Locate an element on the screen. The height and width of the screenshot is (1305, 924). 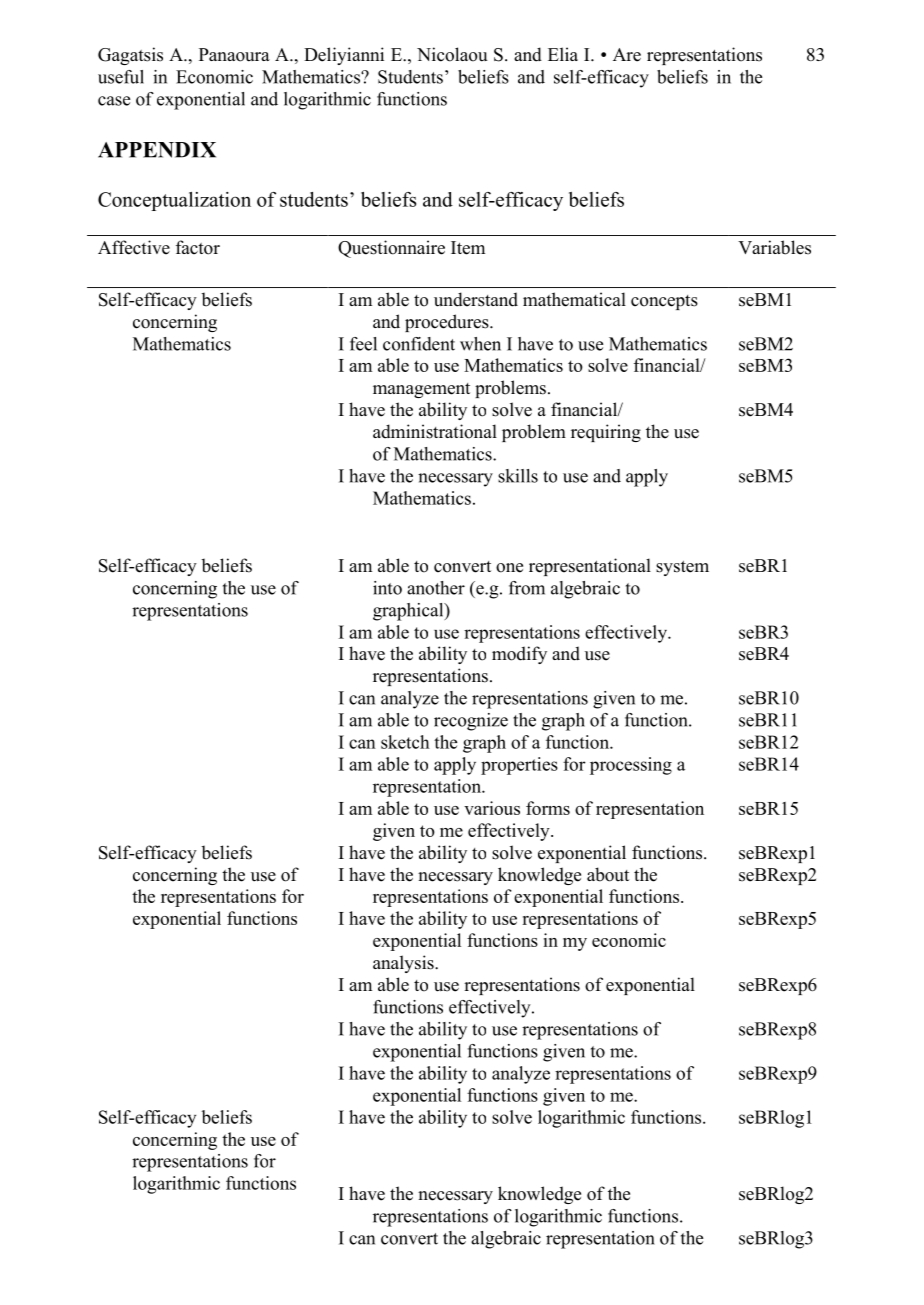
requiring is located at coordinates (606, 433).
